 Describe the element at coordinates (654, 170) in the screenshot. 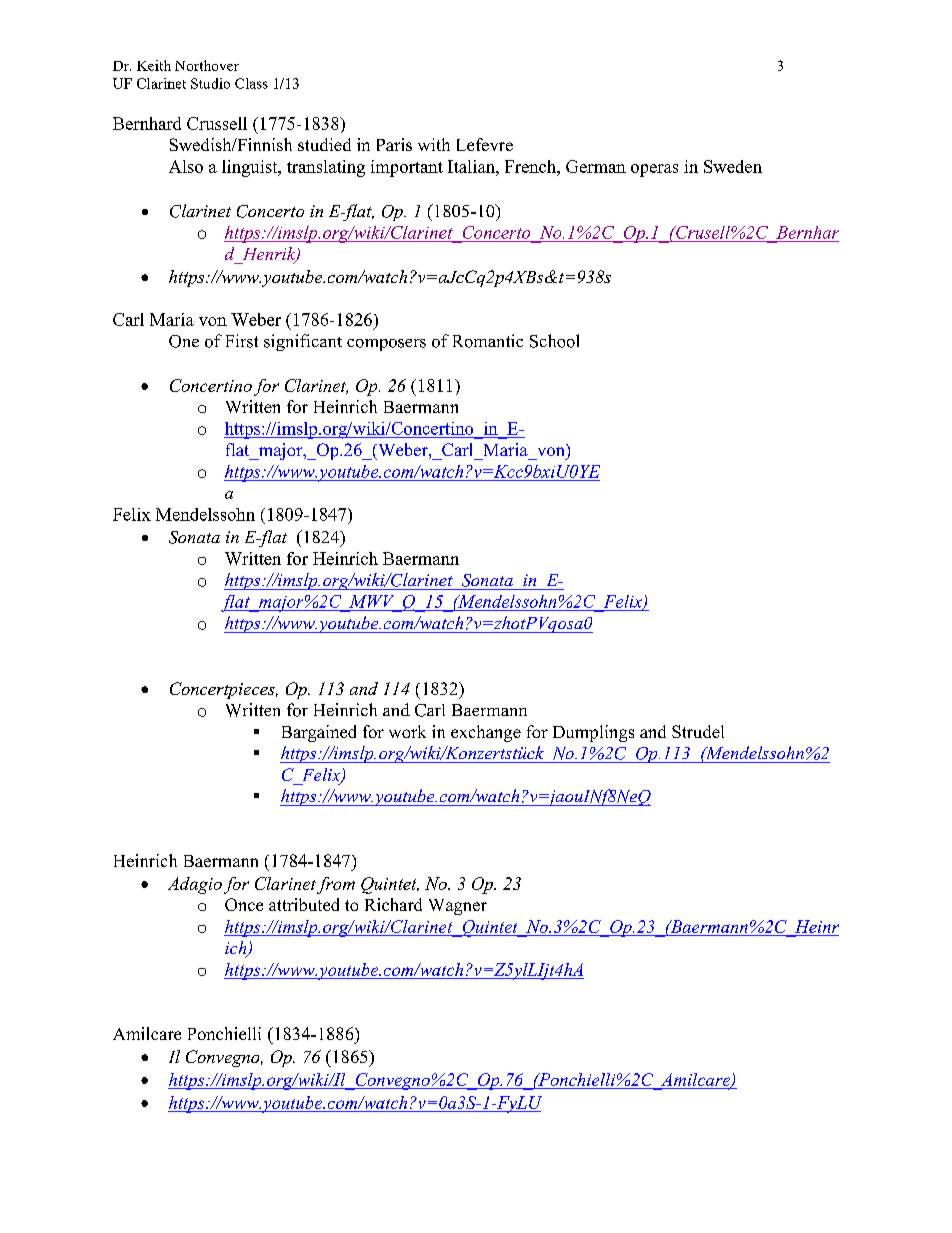

I see `operas` at that location.
